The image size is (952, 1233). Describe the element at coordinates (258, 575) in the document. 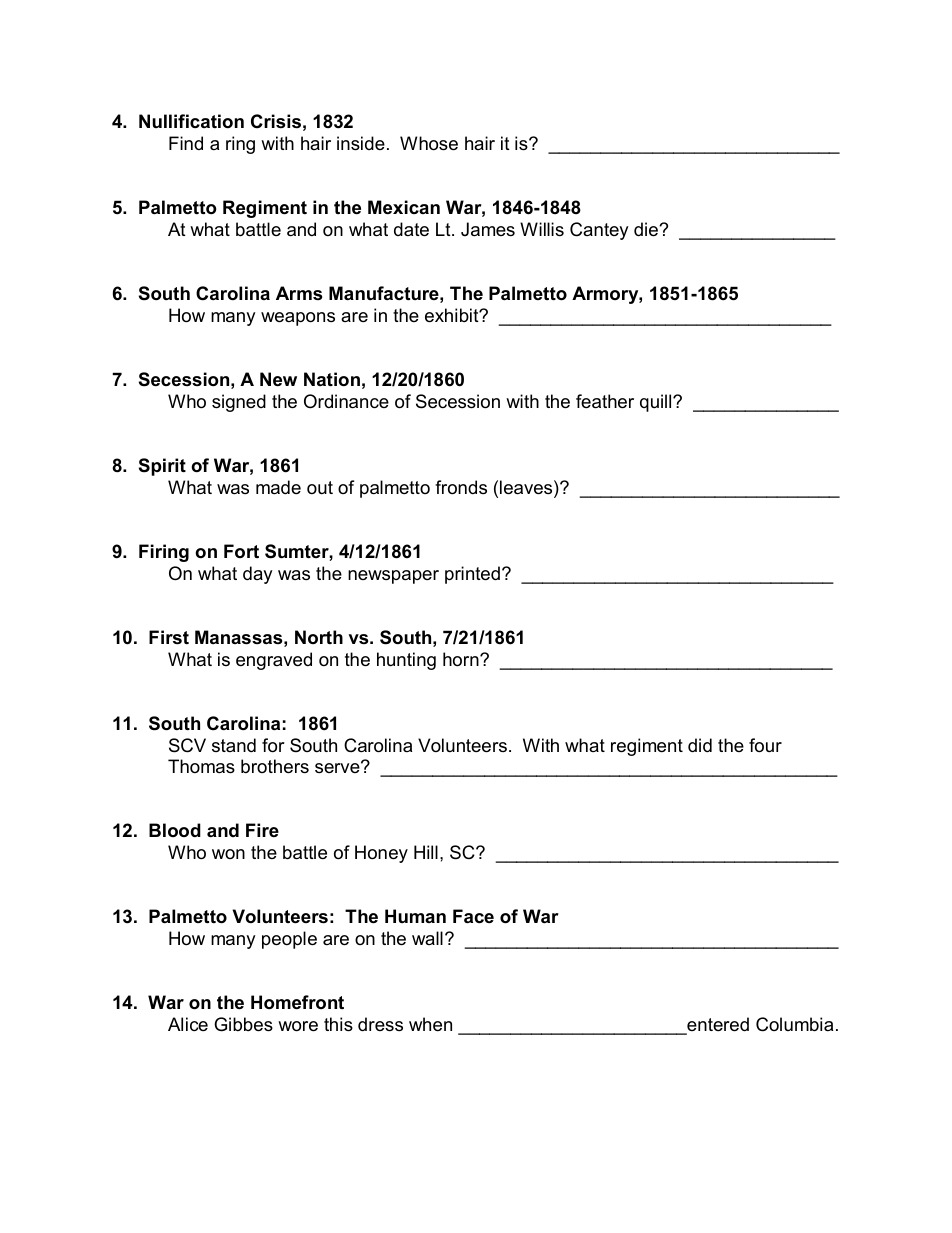

I see `day` at that location.
